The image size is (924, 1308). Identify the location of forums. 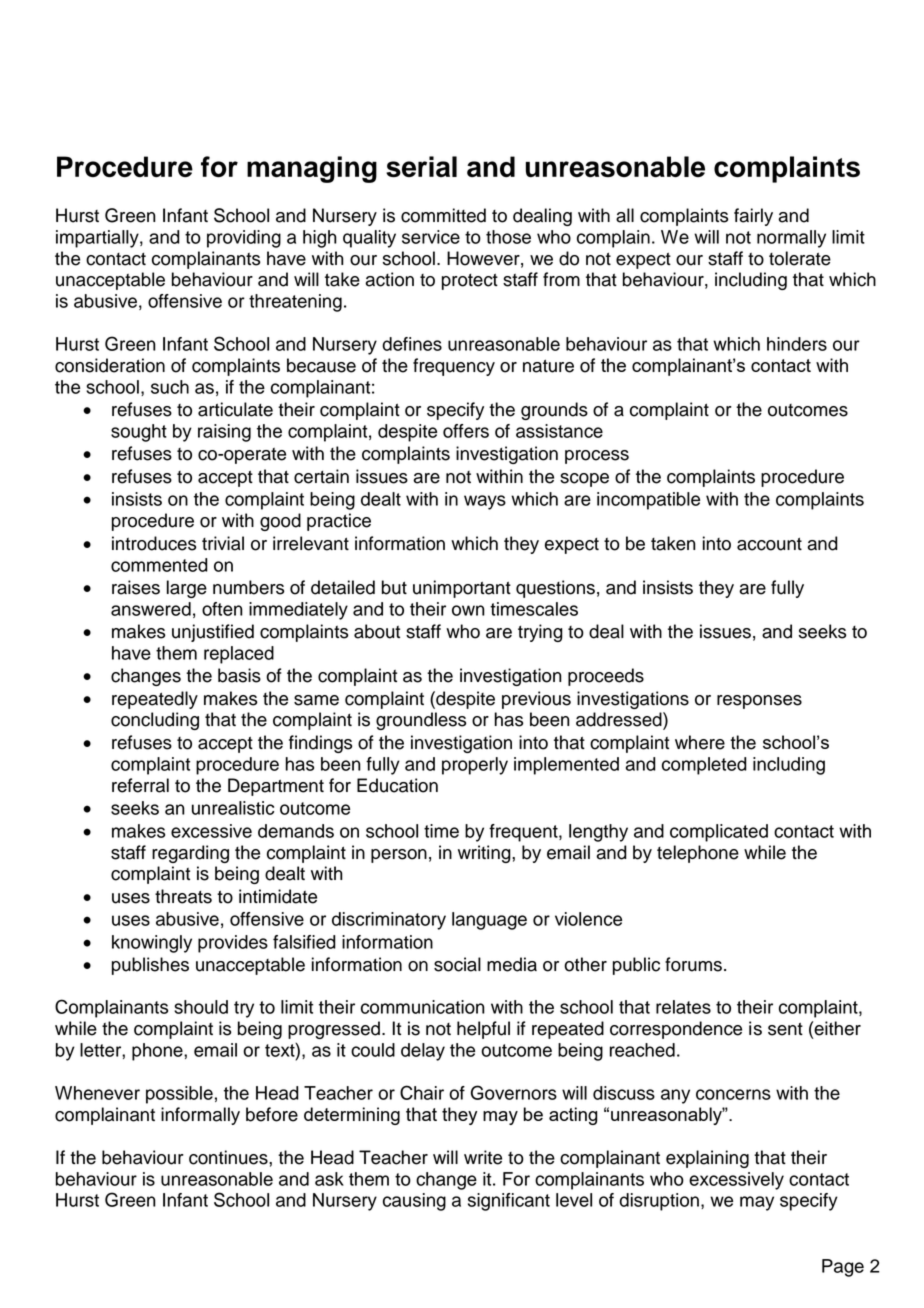
(693, 964).
